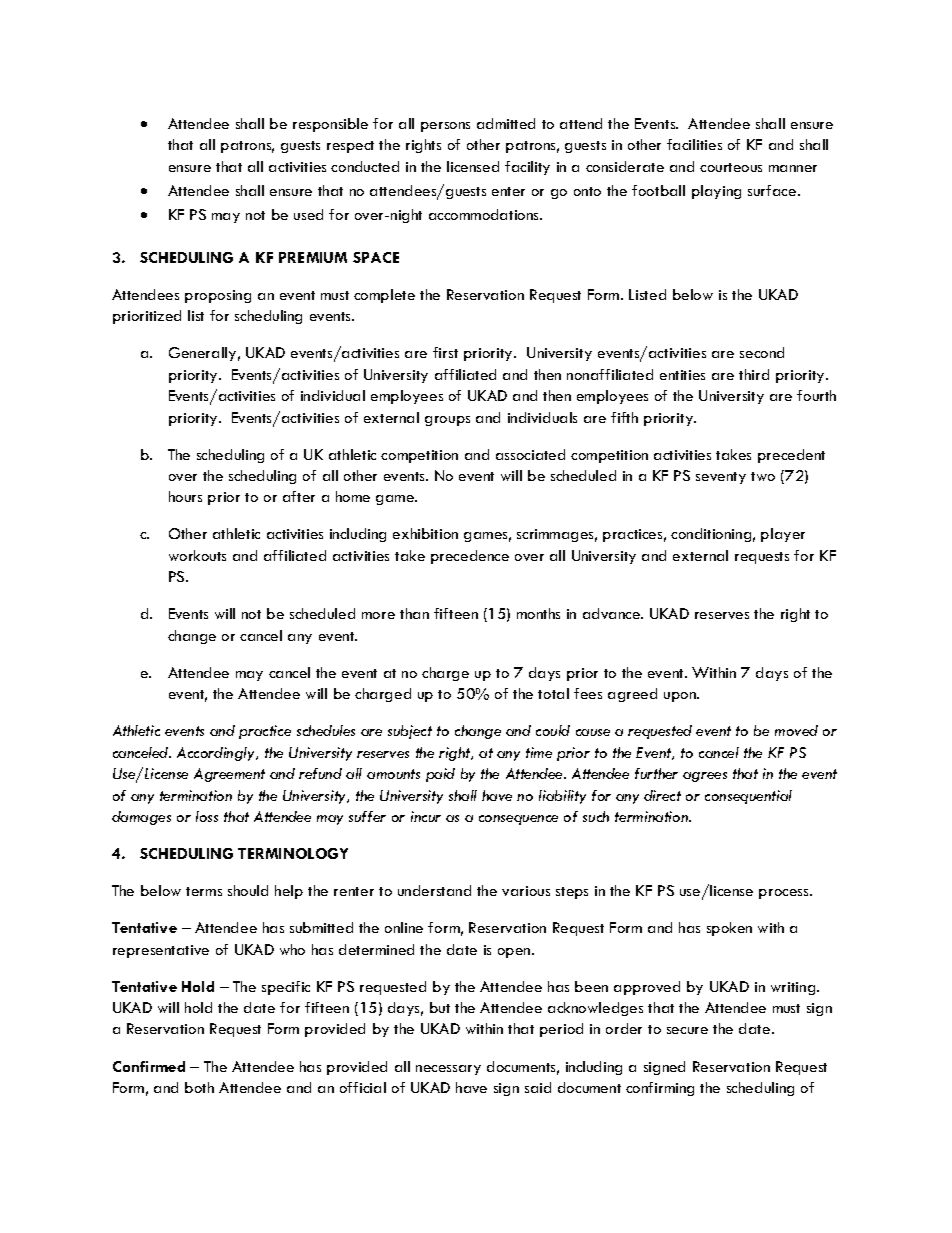 This screenshot has height=1233, width=952. I want to click on admitted, so click(506, 123).
